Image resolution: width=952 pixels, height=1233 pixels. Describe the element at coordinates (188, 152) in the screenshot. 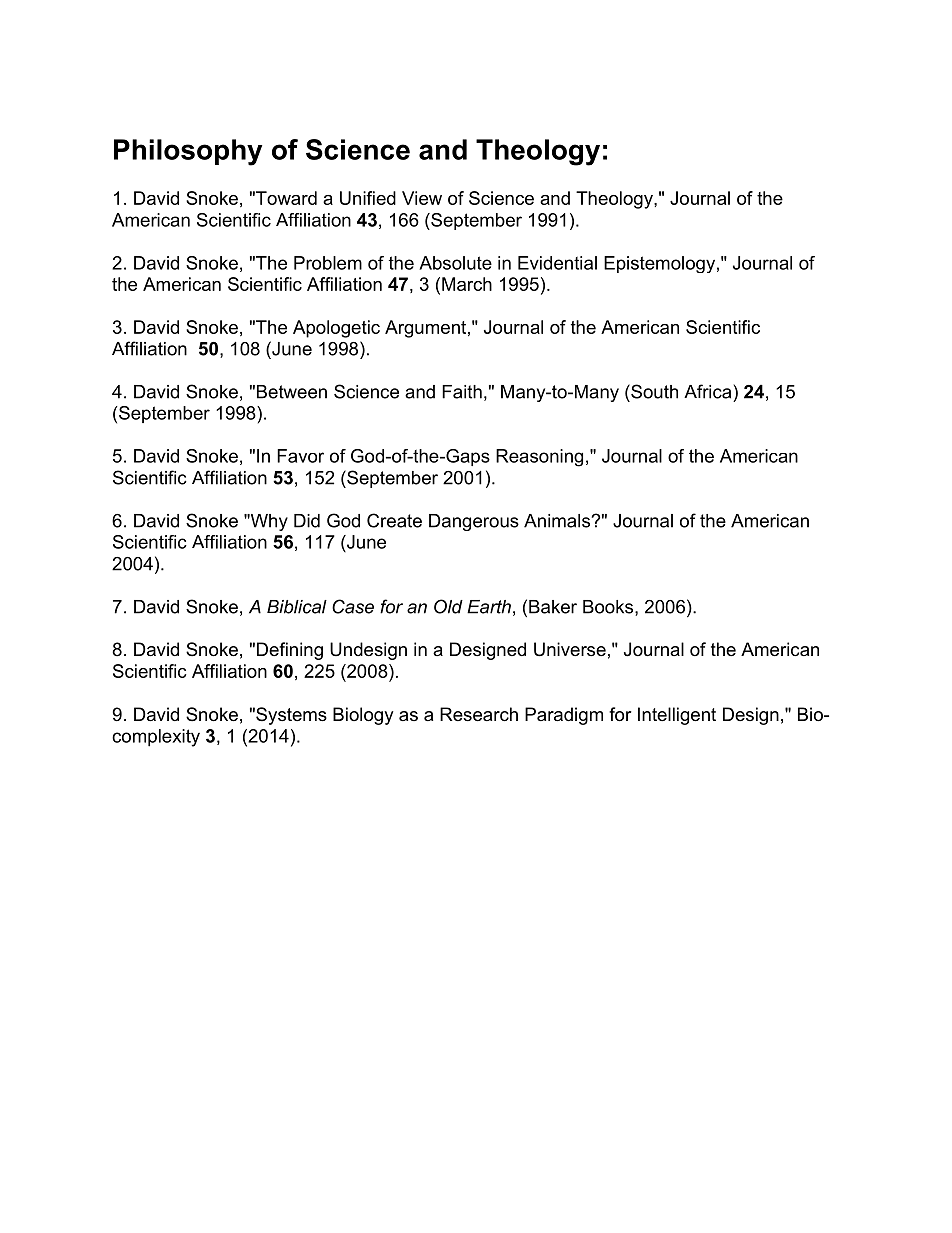

I see `Philosophy` at that location.
